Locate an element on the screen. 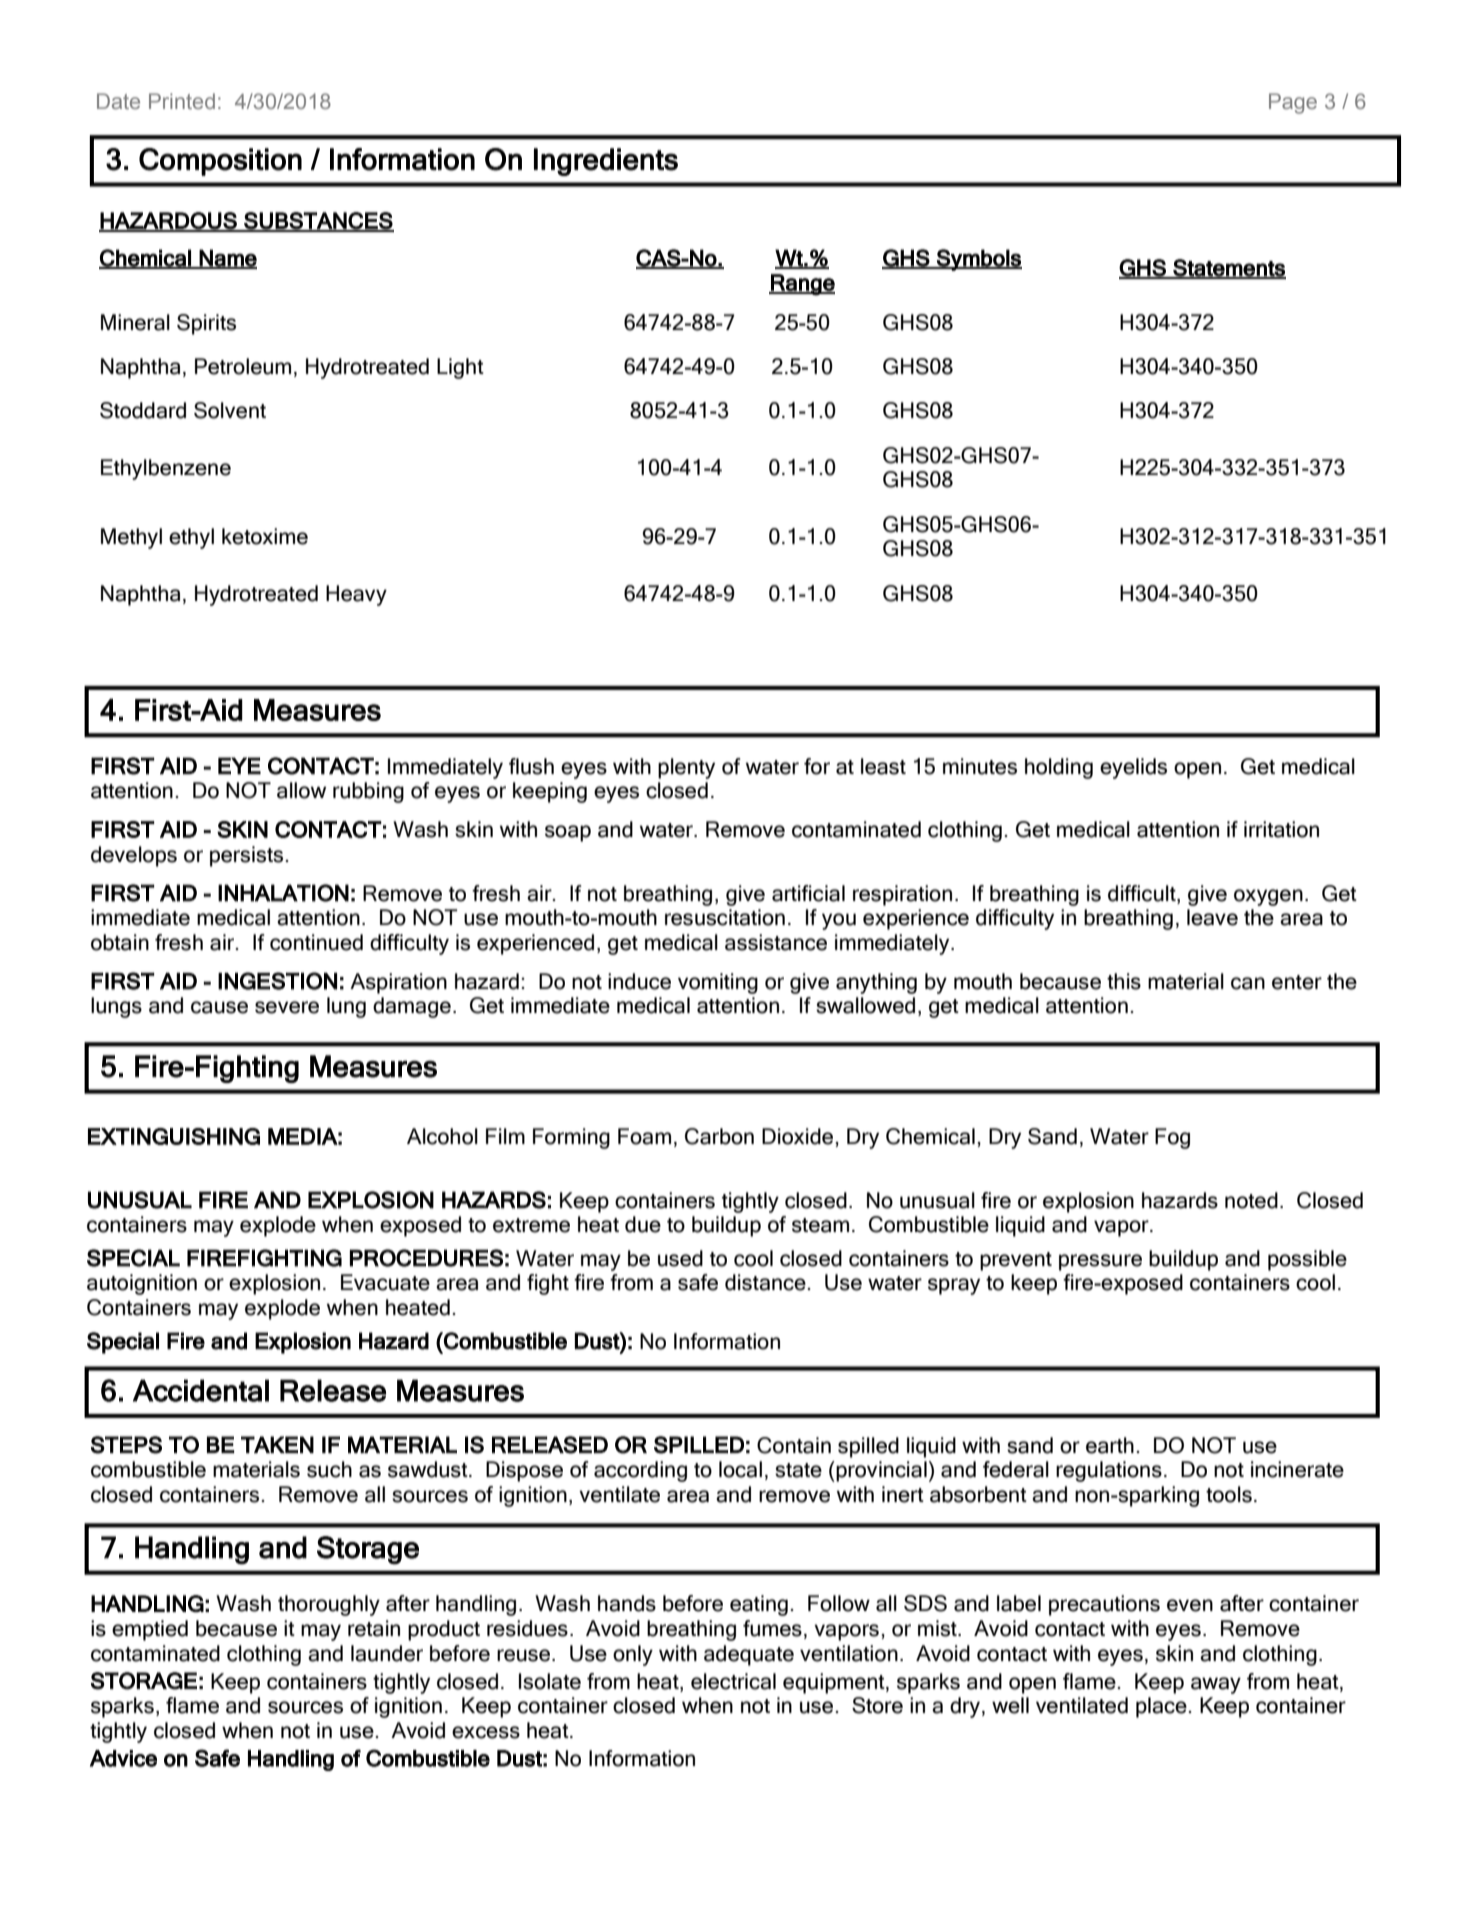  Ingredients is located at coordinates (606, 162).
